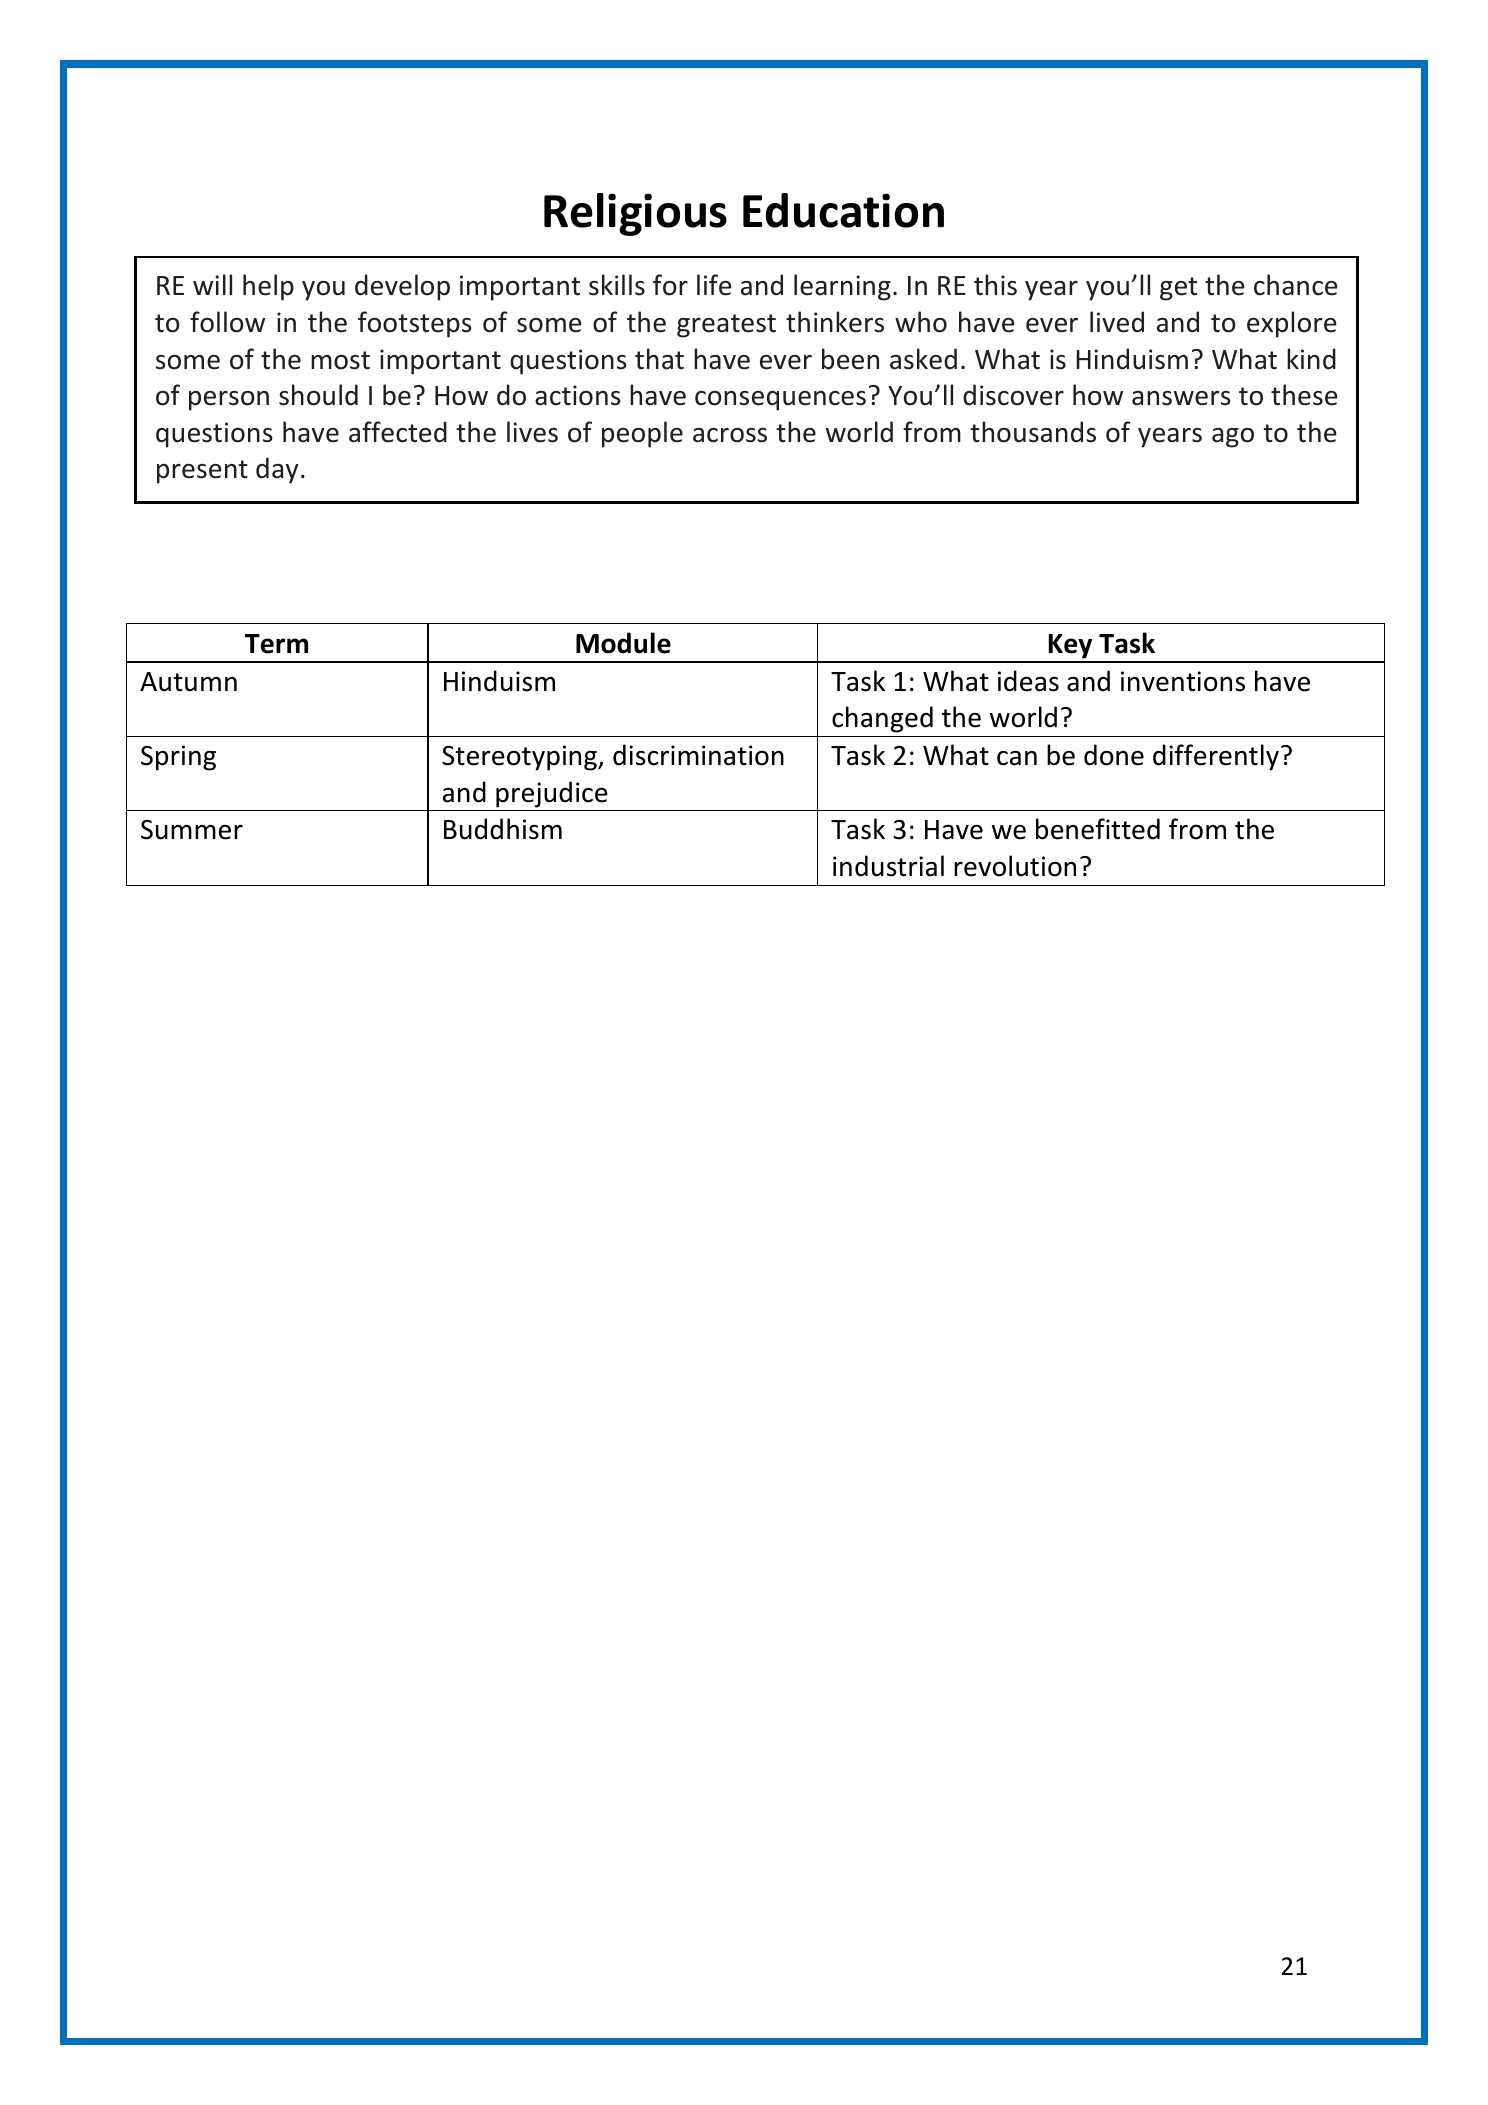 Image resolution: width=1488 pixels, height=2105 pixels. What do you see at coordinates (268, 287) in the screenshot?
I see `help` at bounding box center [268, 287].
